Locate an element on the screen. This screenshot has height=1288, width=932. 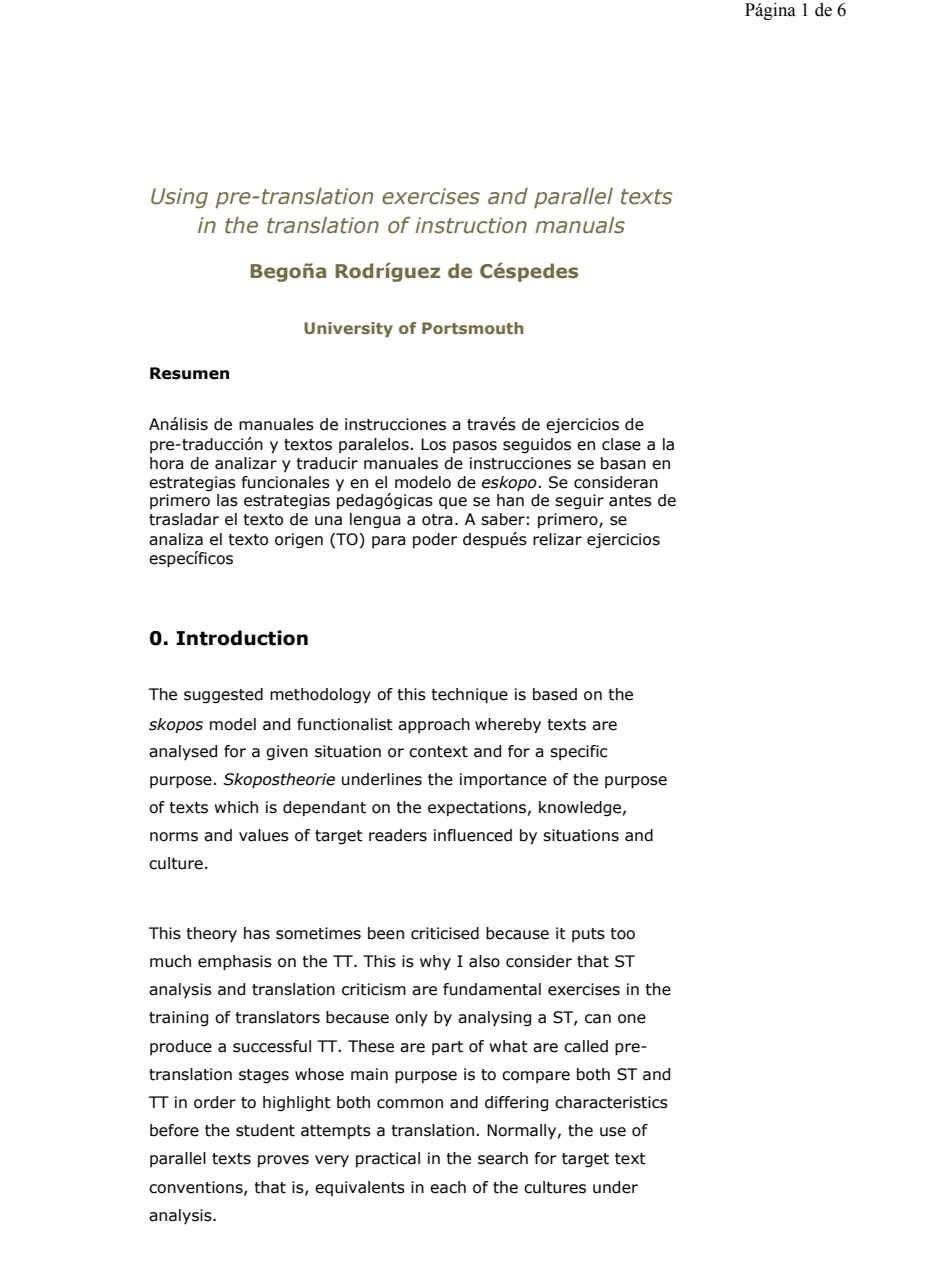
readers is located at coordinates (398, 835).
